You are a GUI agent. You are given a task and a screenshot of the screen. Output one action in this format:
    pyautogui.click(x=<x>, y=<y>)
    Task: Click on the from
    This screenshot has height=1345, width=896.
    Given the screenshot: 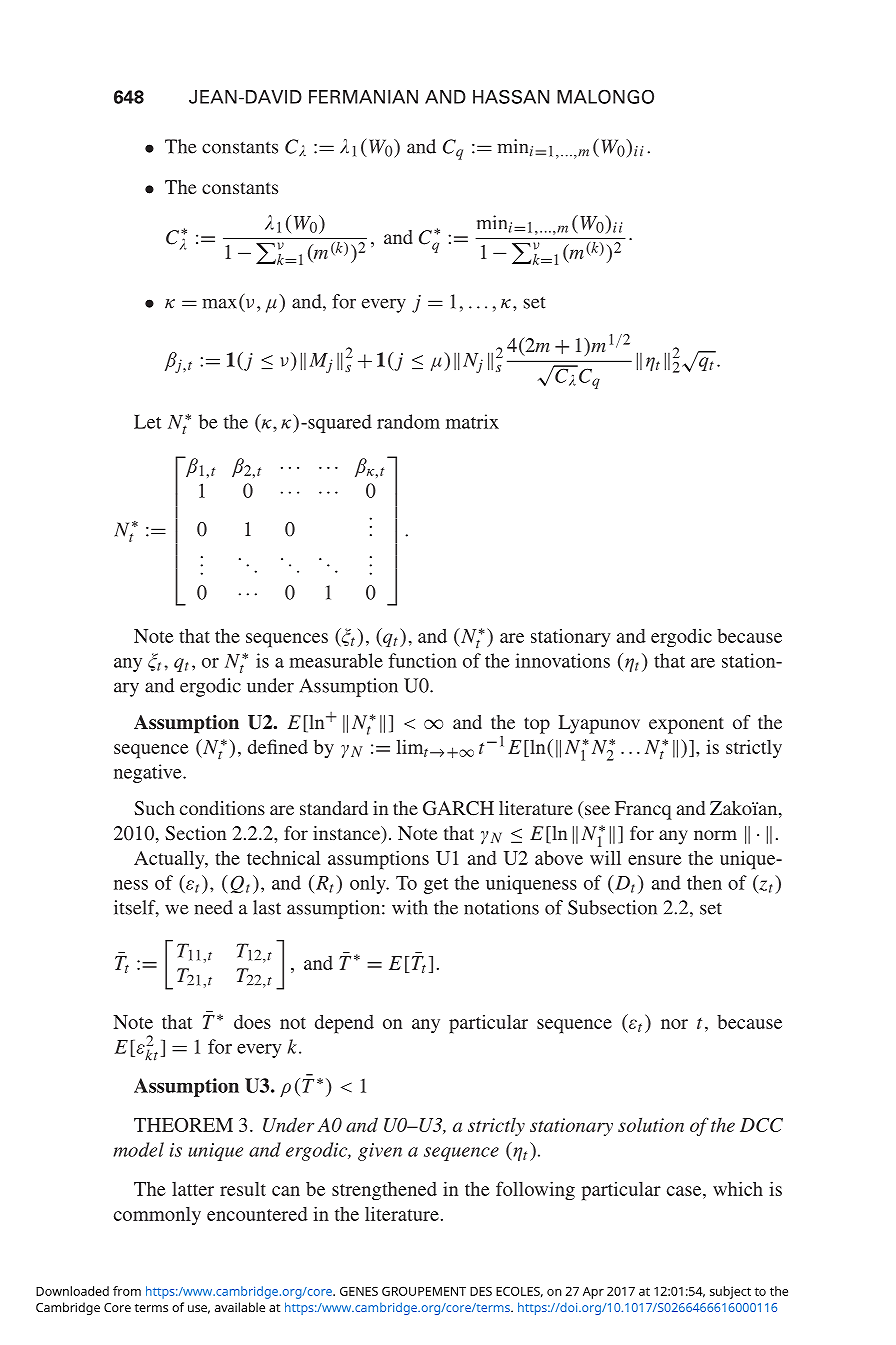 What is the action you would take?
    pyautogui.click(x=127, y=1291)
